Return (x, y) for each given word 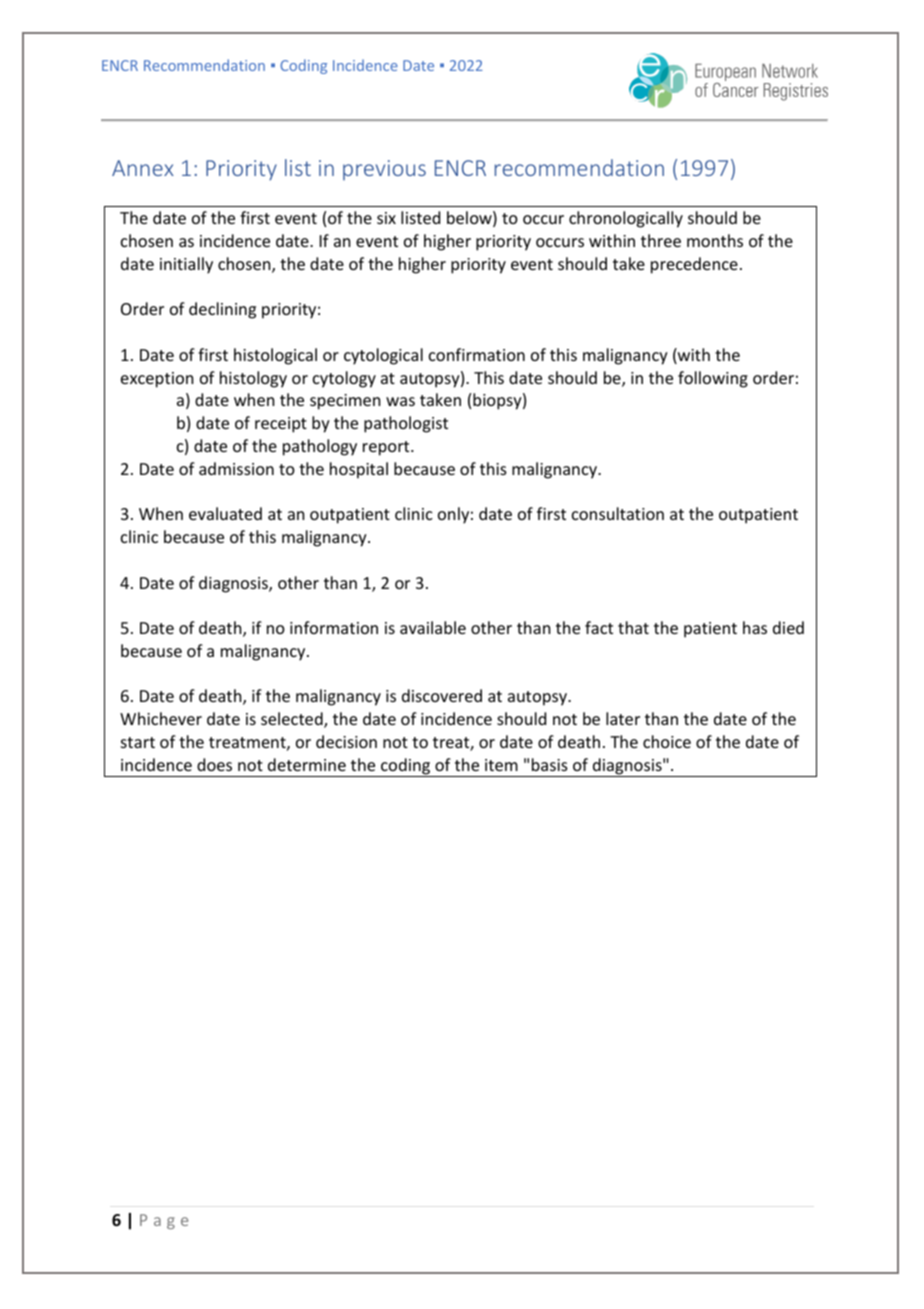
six (386, 218)
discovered (442, 695)
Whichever (161, 718)
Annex (143, 168)
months (715, 240)
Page (164, 1221)
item (501, 765)
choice (667, 741)
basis (550, 764)
